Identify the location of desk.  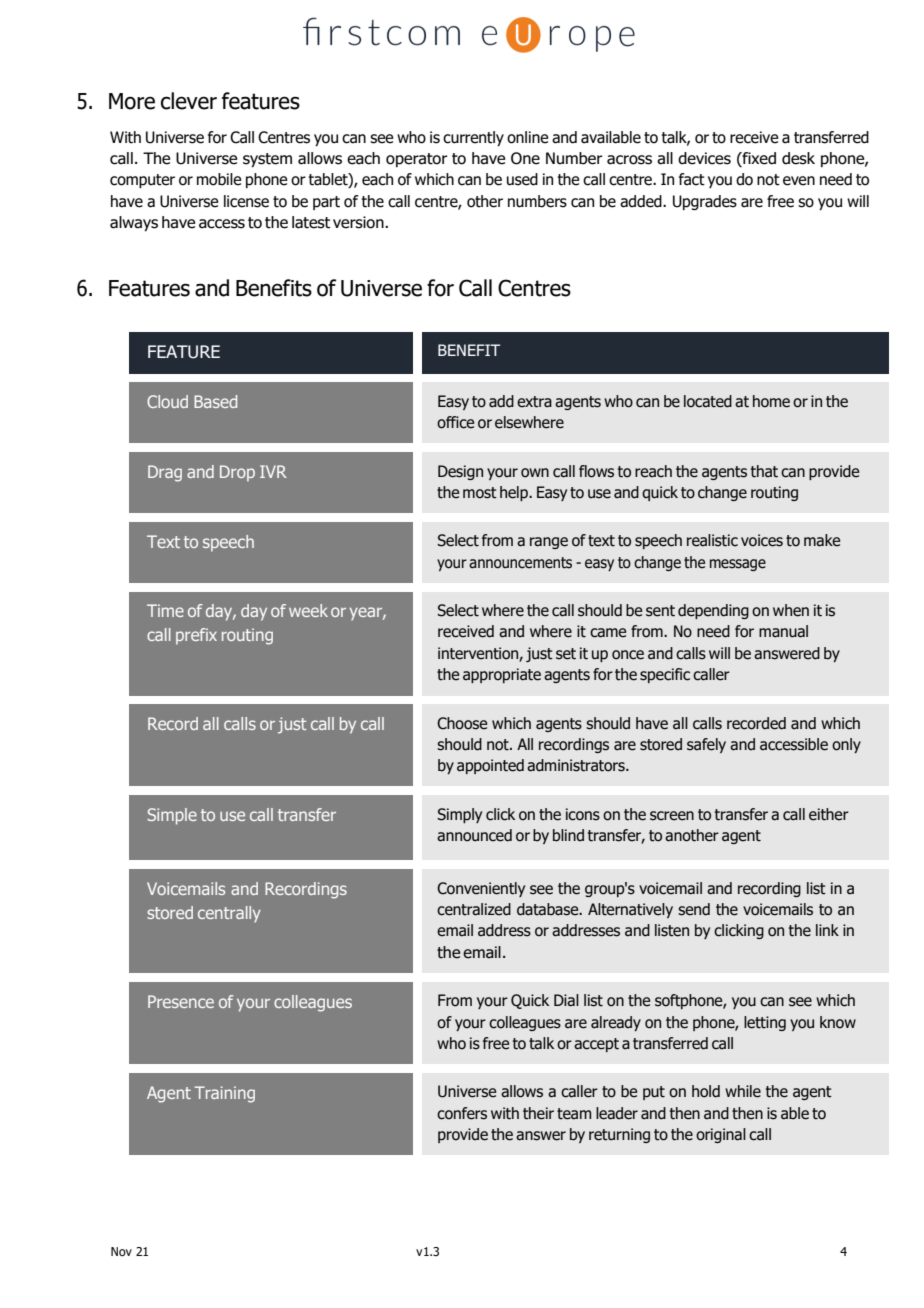
(798, 158).
